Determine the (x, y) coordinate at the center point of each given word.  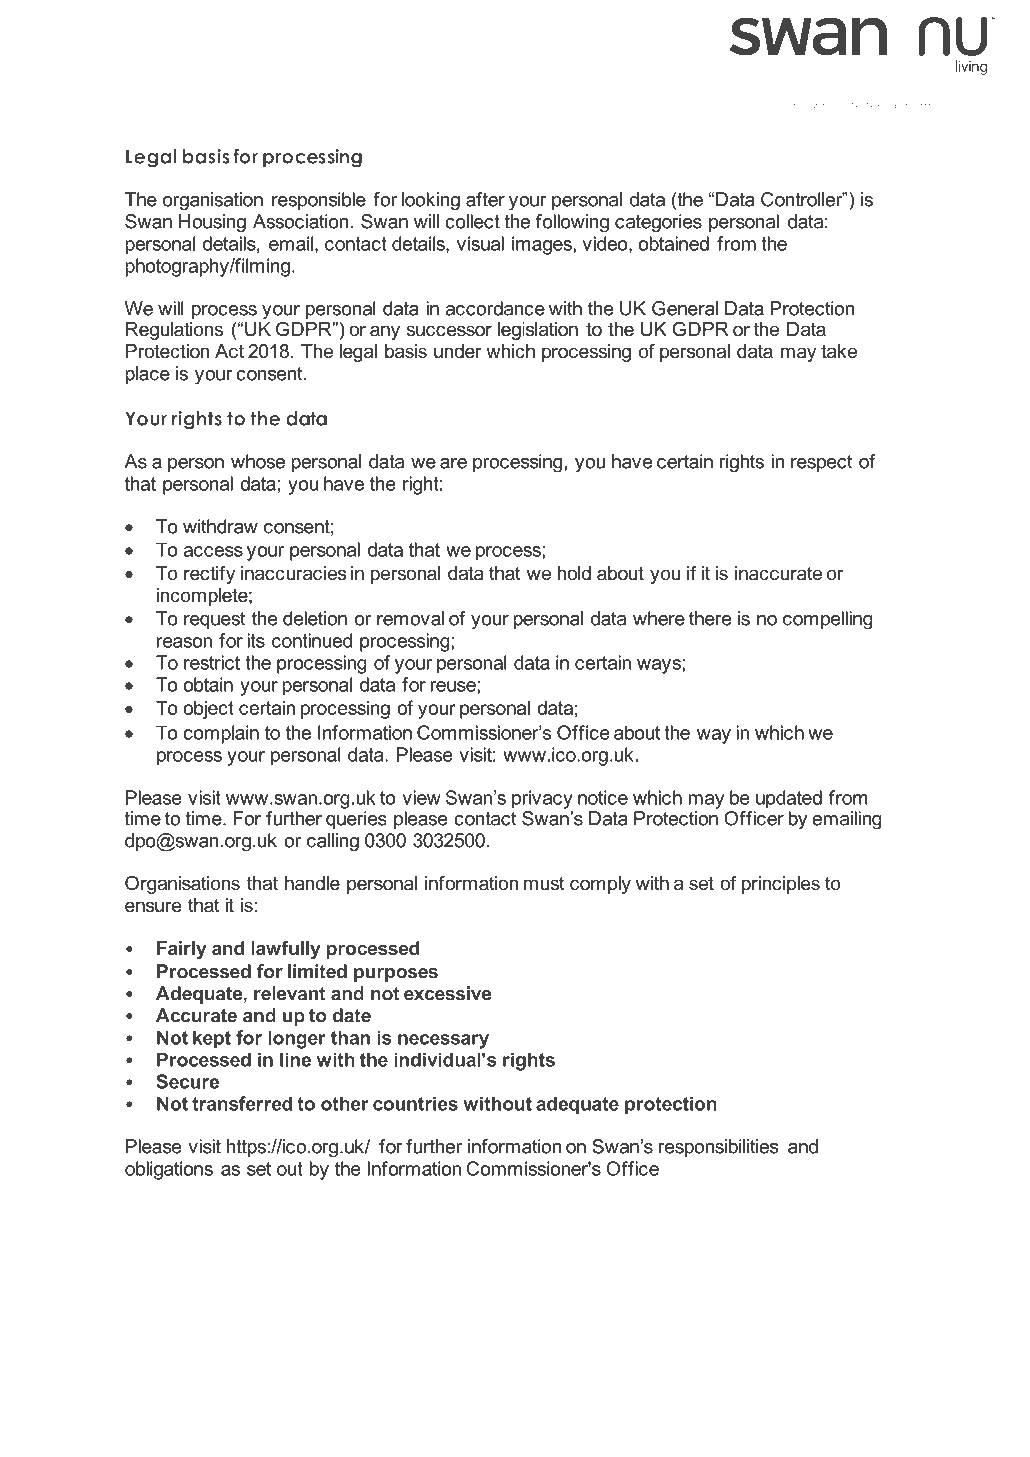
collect (472, 221)
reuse (454, 686)
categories (658, 223)
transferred (242, 1103)
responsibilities (718, 1148)
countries (415, 1103)
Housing (212, 223)
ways (660, 666)
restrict (212, 662)
